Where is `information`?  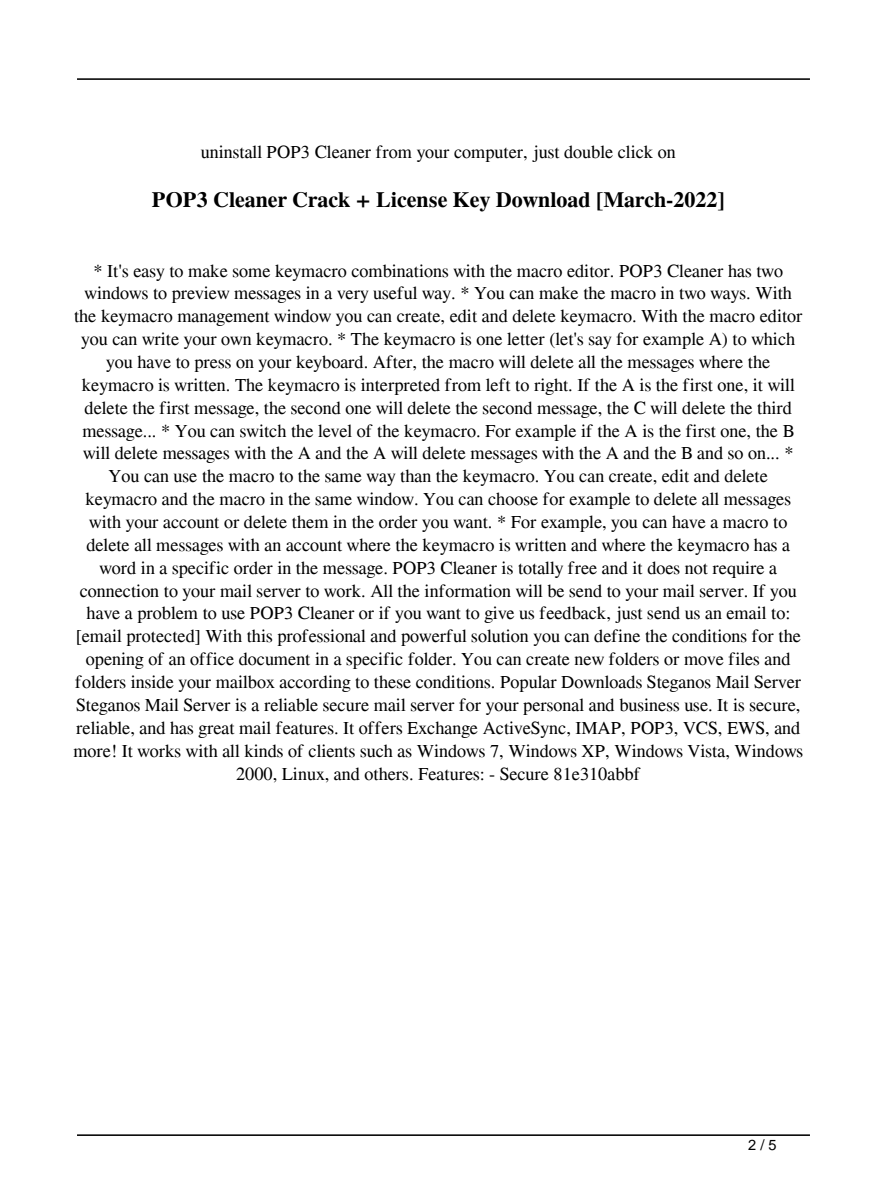
information is located at coordinates (468, 591).
